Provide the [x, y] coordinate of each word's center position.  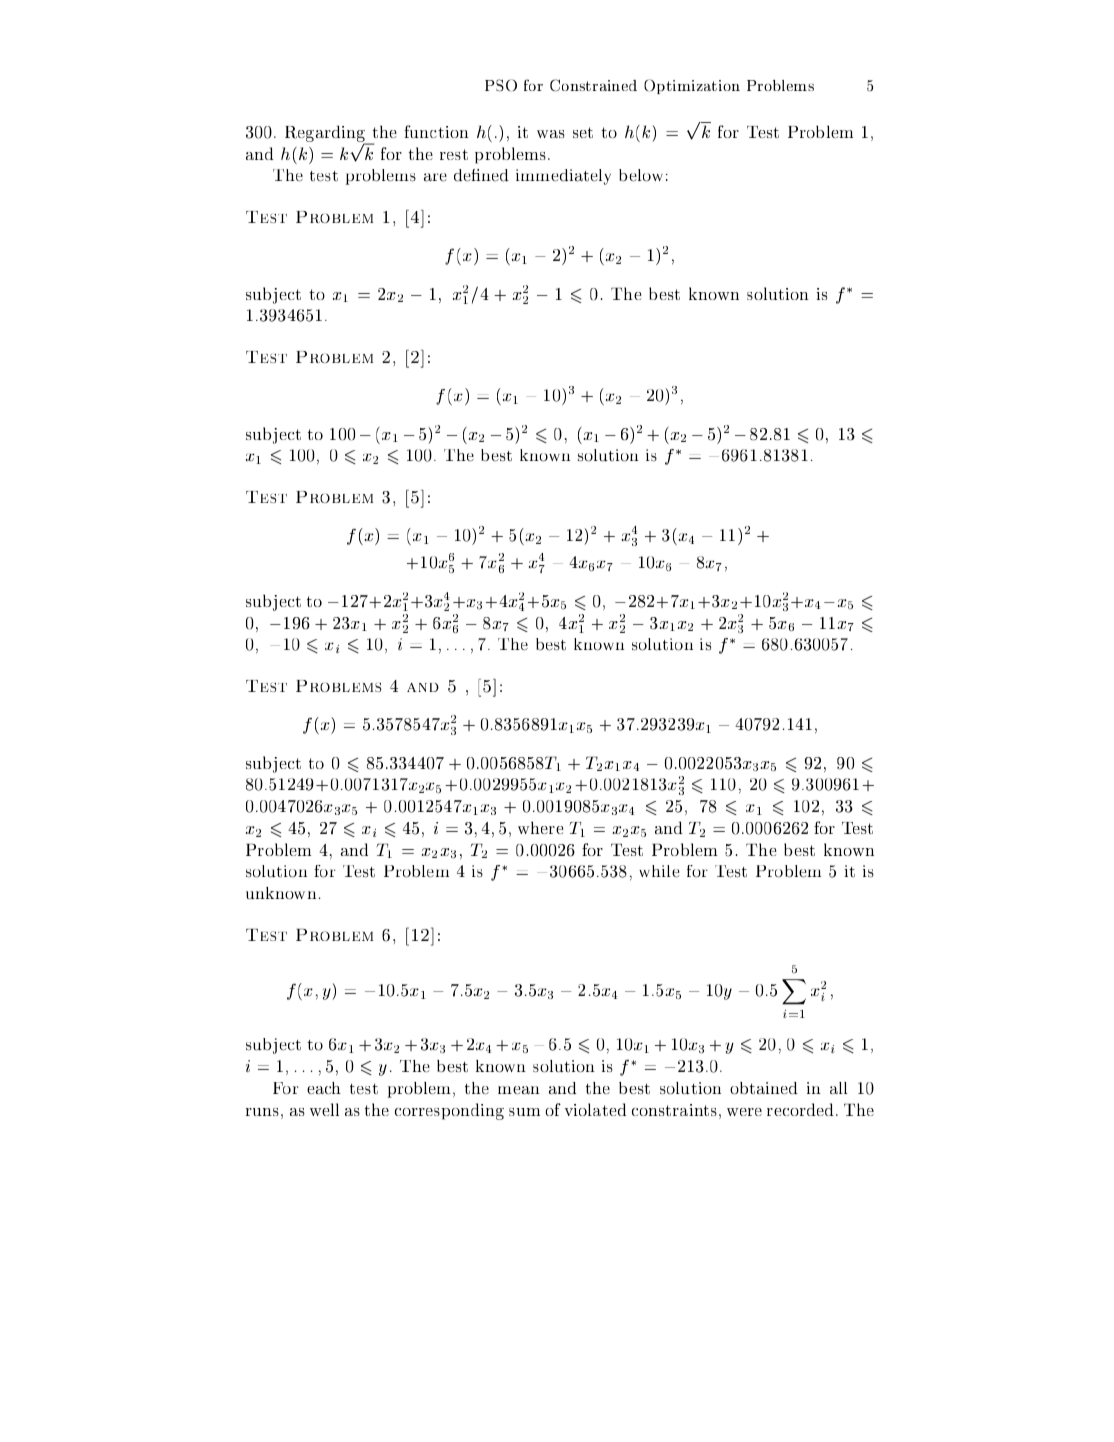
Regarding [326, 135]
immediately [563, 177]
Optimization [692, 86]
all [839, 1088]
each [324, 1088]
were [744, 1112]
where [540, 827]
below [641, 175]
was [551, 134]
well [324, 1109]
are [435, 177]
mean [518, 1090]
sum [524, 1112]
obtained [764, 1088]
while [659, 871]
